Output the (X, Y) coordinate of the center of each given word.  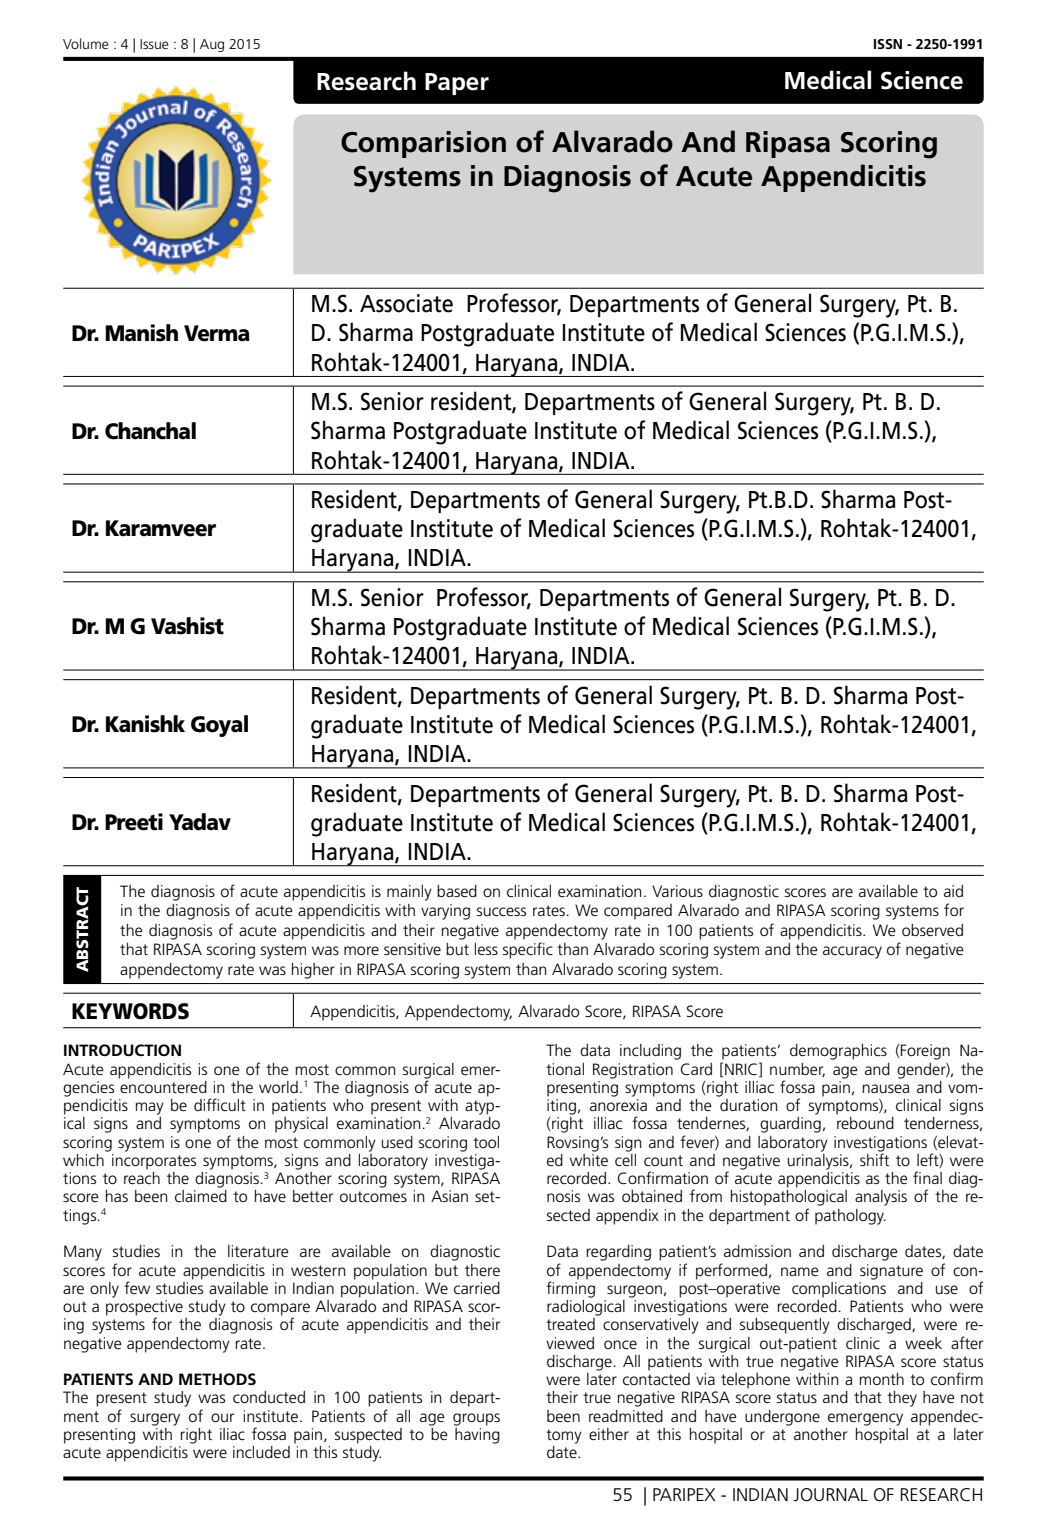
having (477, 1434)
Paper (457, 84)
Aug (212, 45)
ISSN (888, 44)
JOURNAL (830, 1495)
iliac (232, 1434)
